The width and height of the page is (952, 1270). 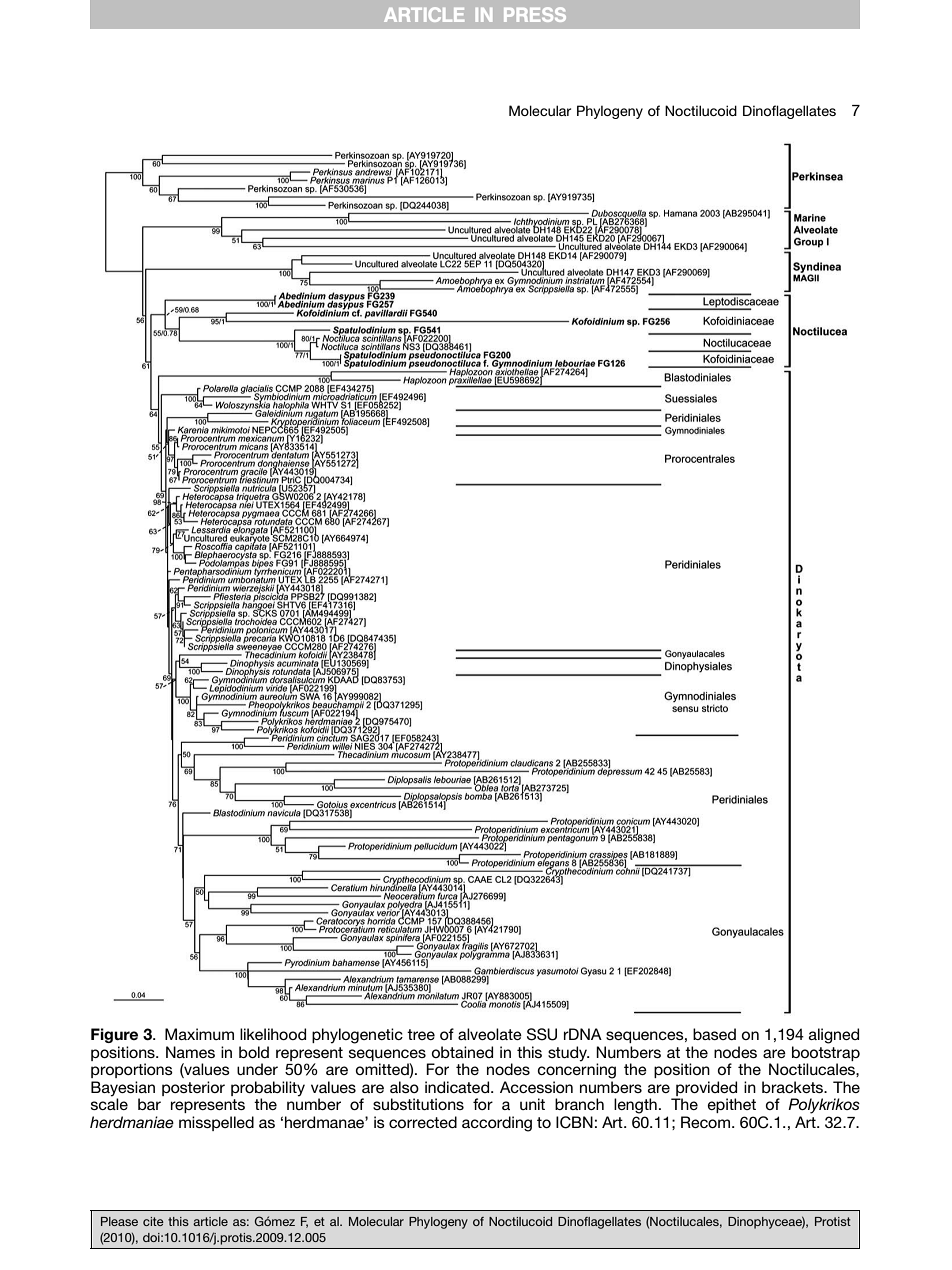 What do you see at coordinates (542, 1034) in the page?
I see `SSU` at bounding box center [542, 1034].
